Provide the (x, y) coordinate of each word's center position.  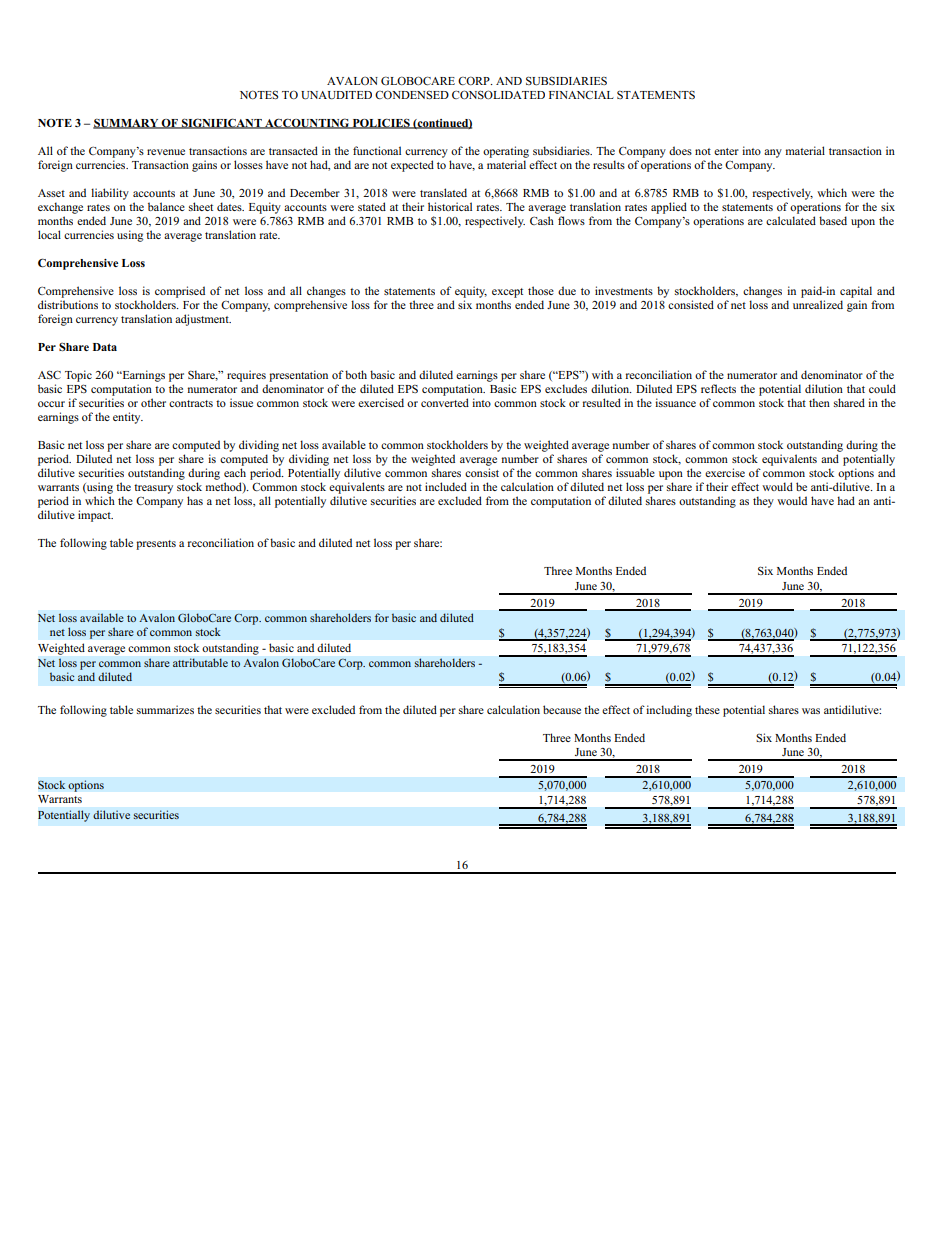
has (195, 500)
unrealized (818, 304)
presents (156, 545)
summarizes (165, 709)
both (356, 374)
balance (166, 206)
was (811, 711)
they (763, 502)
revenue (166, 152)
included (446, 486)
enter (726, 151)
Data (105, 347)
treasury (153, 489)
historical (450, 206)
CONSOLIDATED (498, 94)
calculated (791, 220)
